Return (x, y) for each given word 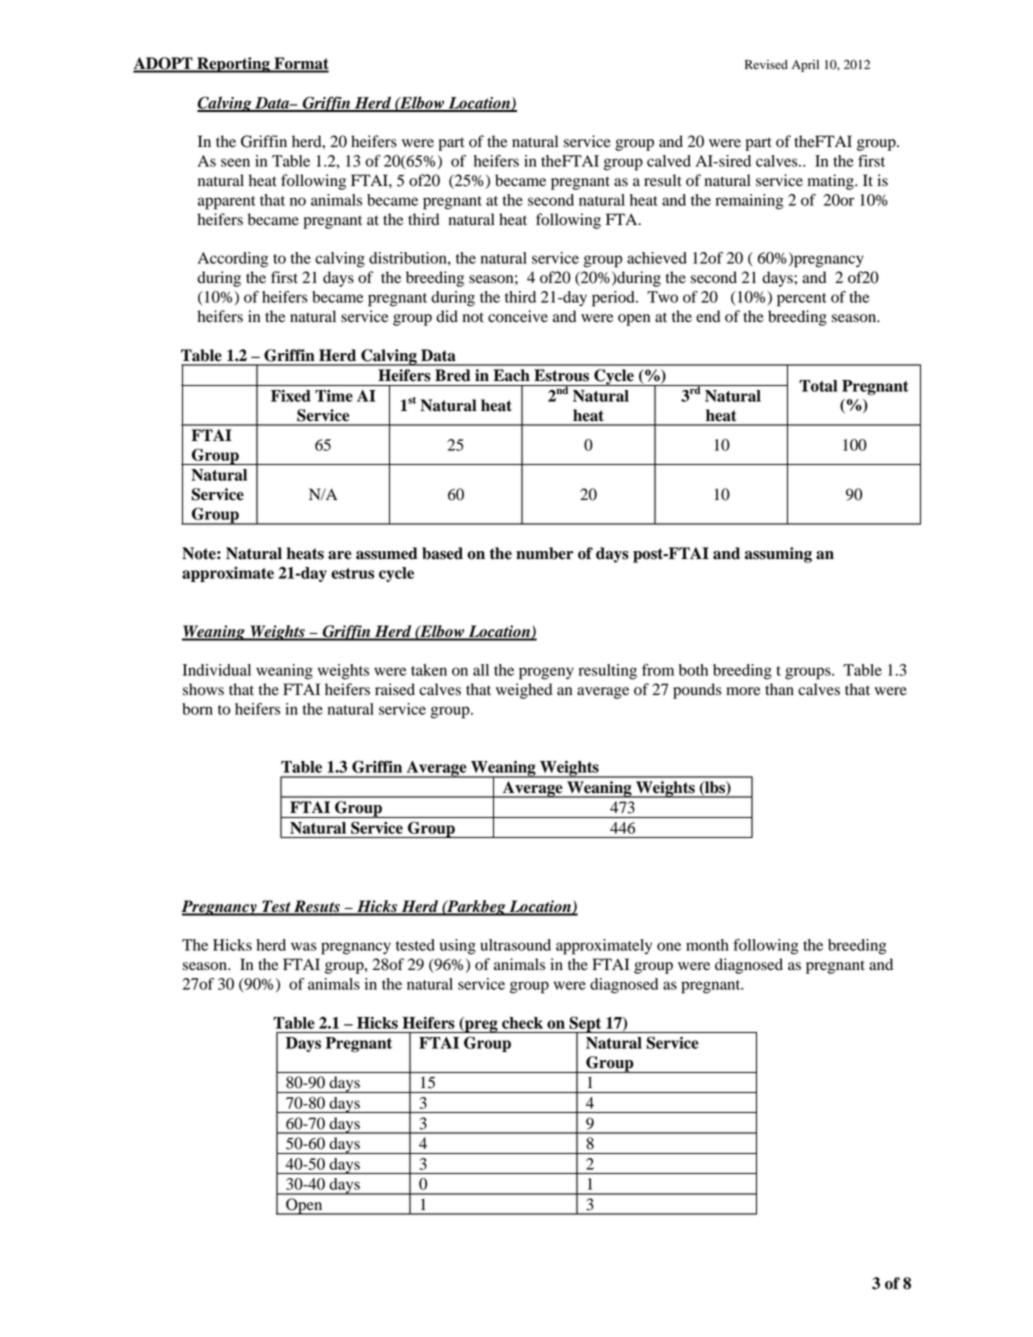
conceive (518, 316)
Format (300, 64)
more (743, 691)
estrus (352, 573)
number (544, 553)
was (304, 946)
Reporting (233, 65)
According (233, 260)
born (197, 709)
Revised (766, 64)
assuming (778, 555)
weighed (524, 691)
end (708, 316)
